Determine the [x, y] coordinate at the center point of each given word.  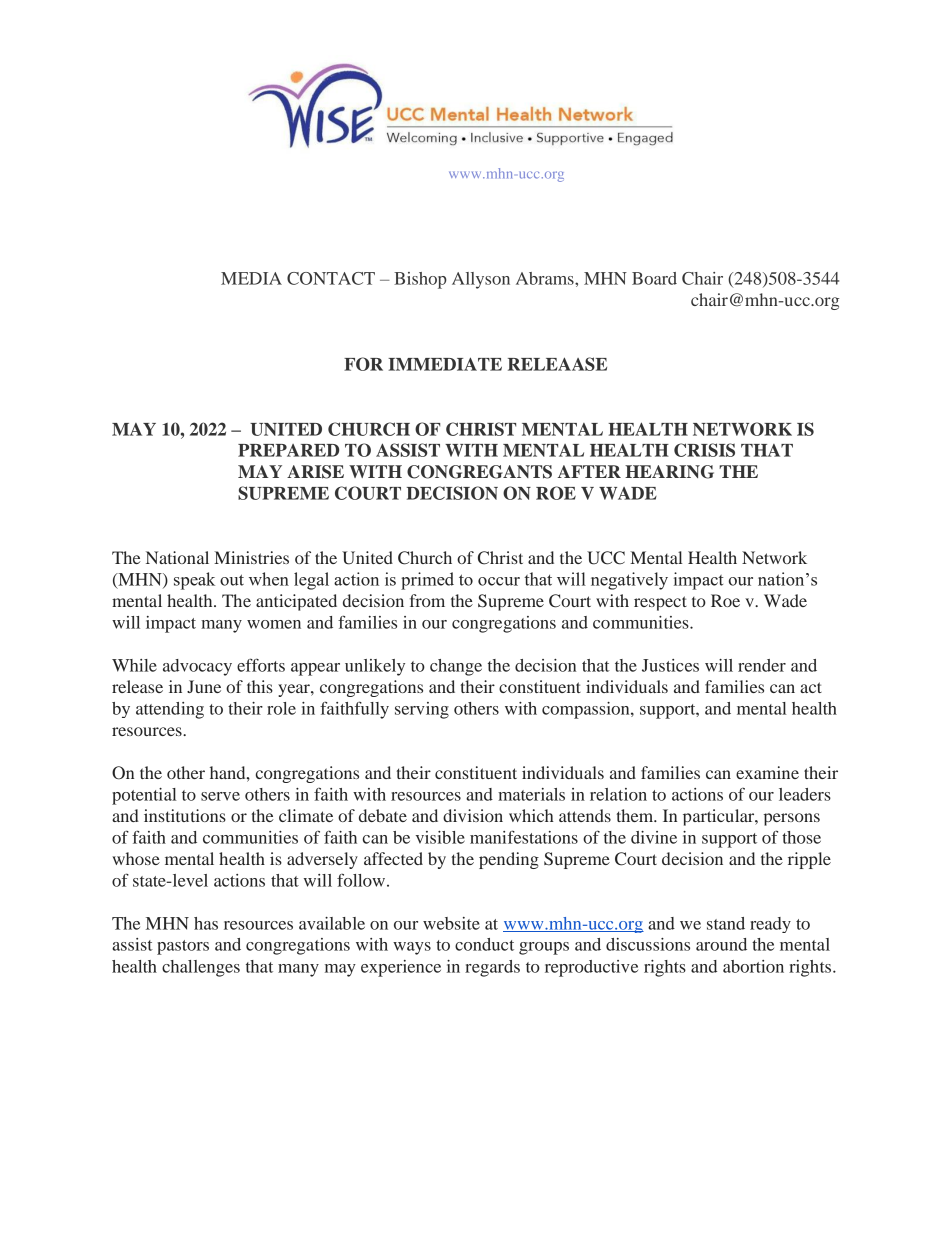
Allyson [481, 280]
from [427, 600]
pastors [183, 947]
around [721, 944]
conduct [484, 944]
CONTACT [331, 278]
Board [654, 278]
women [274, 624]
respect [660, 603]
